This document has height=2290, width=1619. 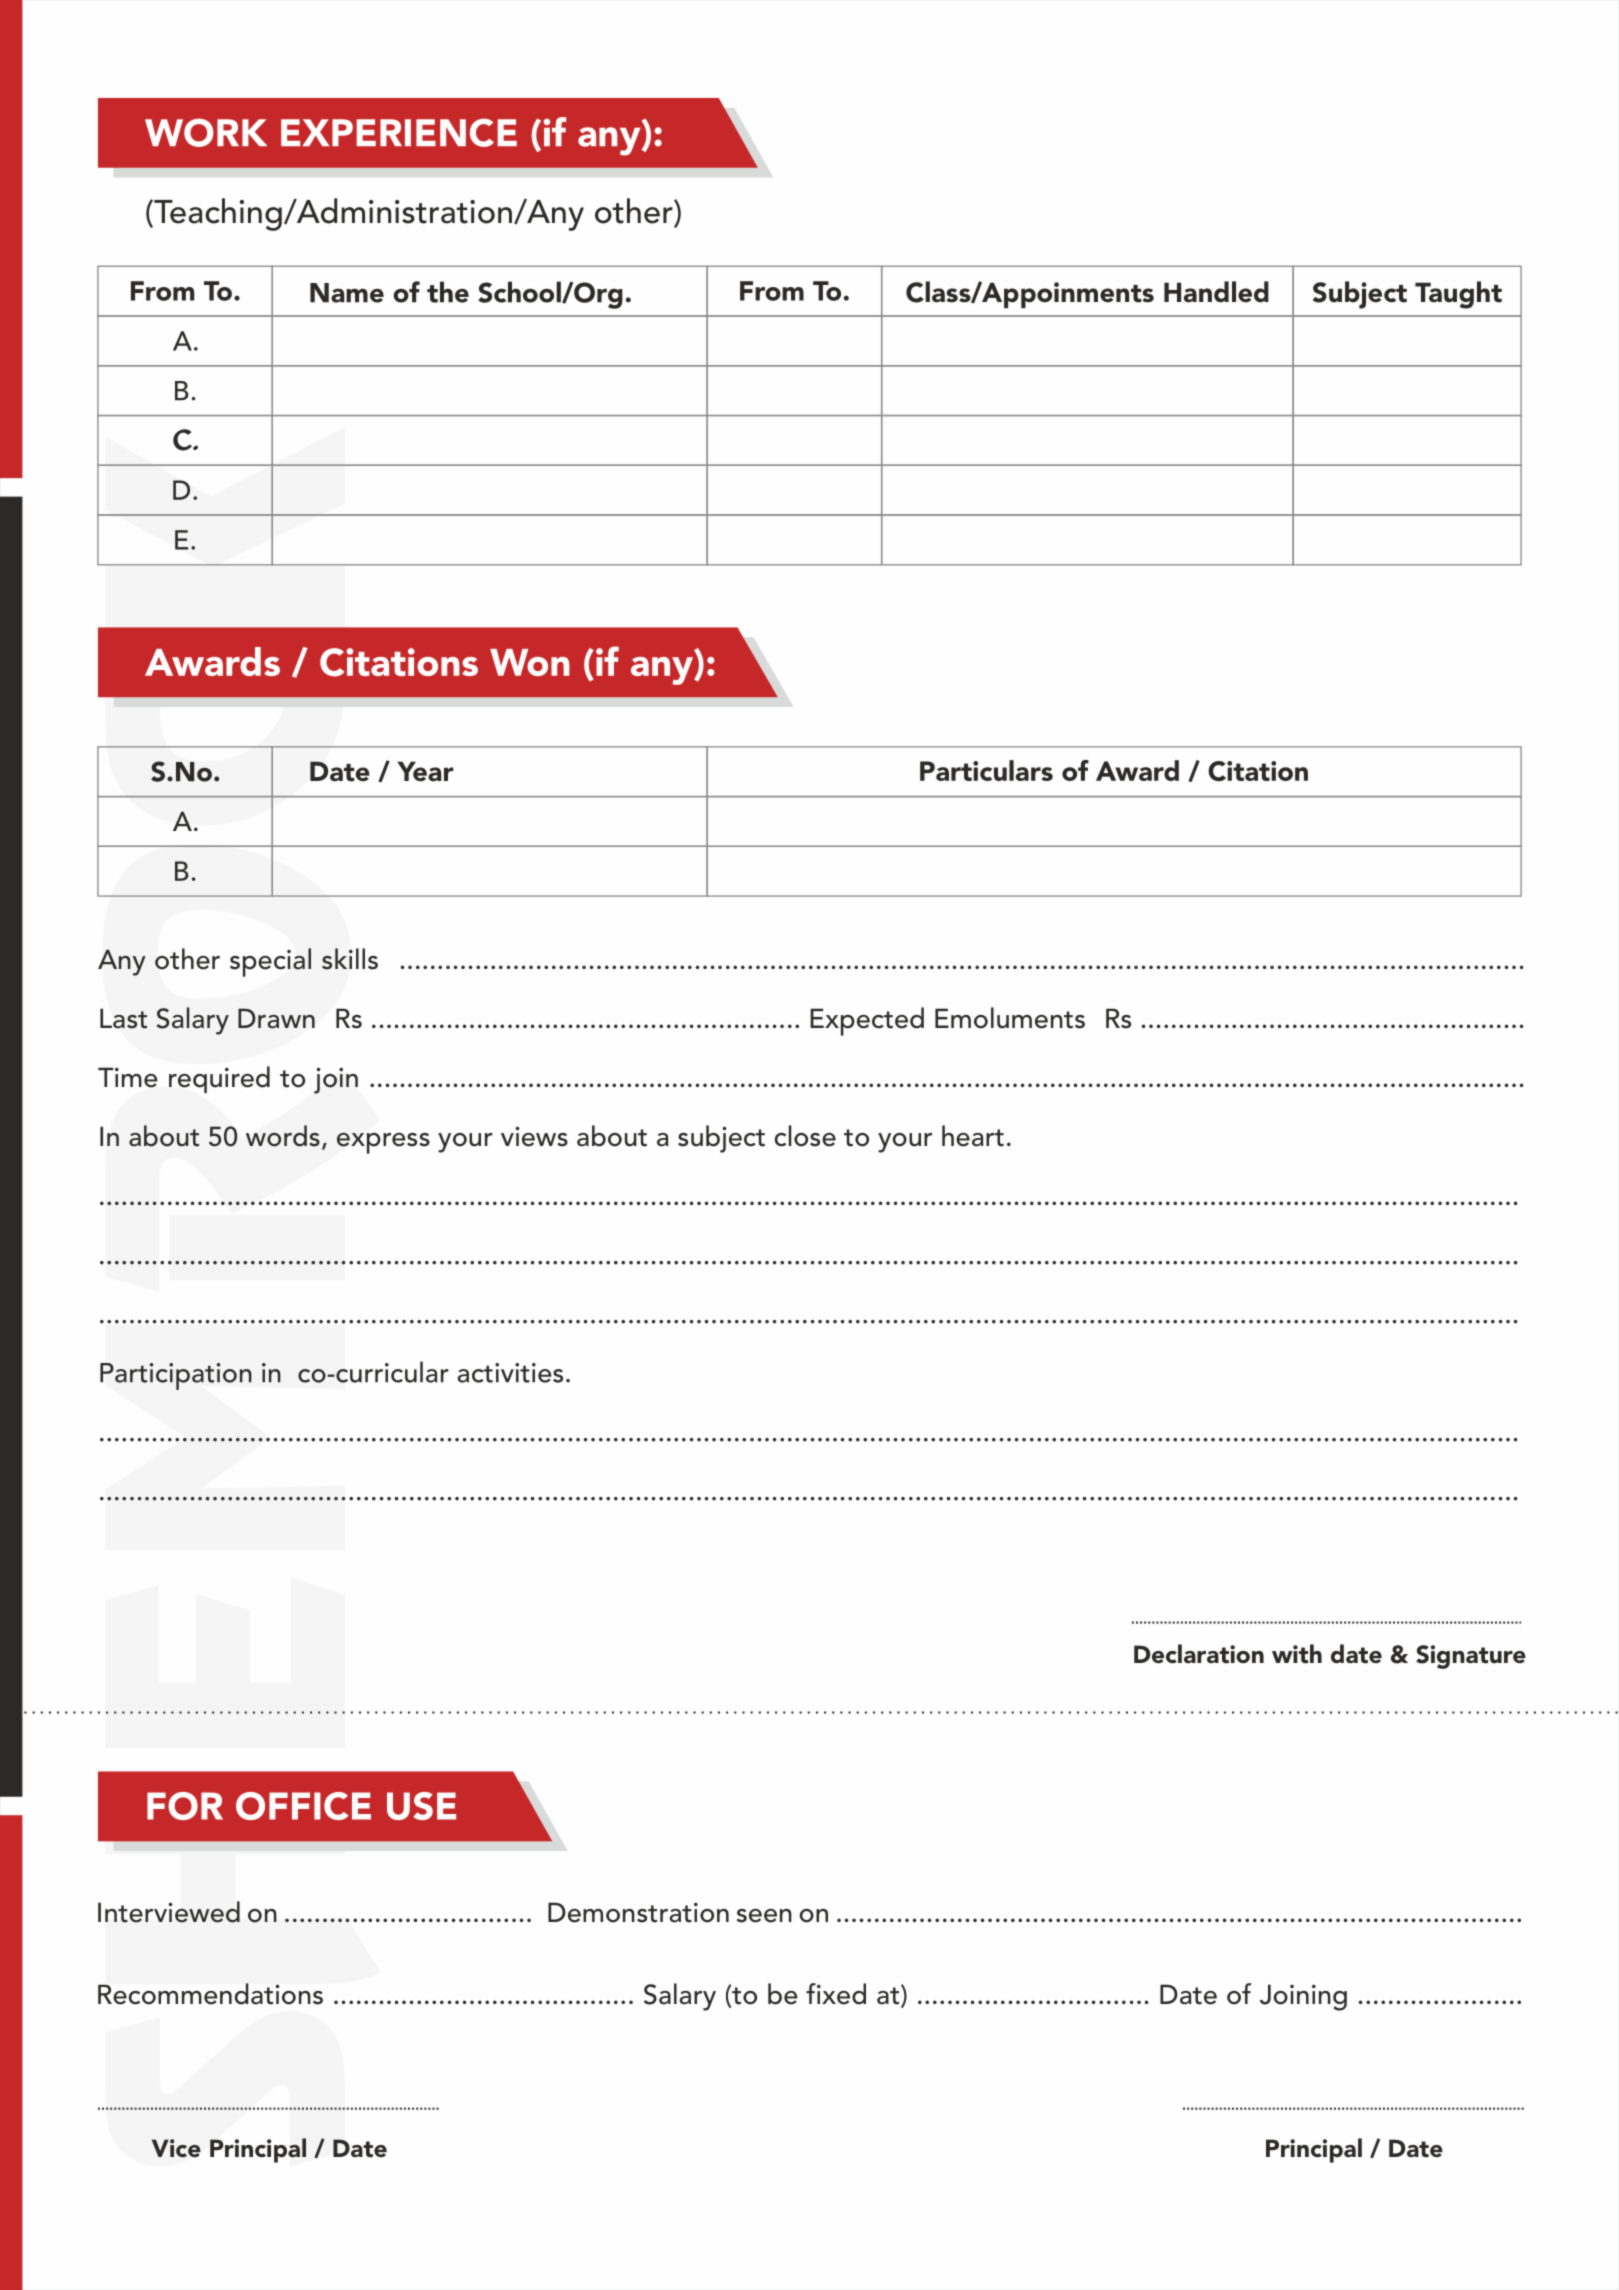 I want to click on EXPERIENCE, so click(x=399, y=132).
